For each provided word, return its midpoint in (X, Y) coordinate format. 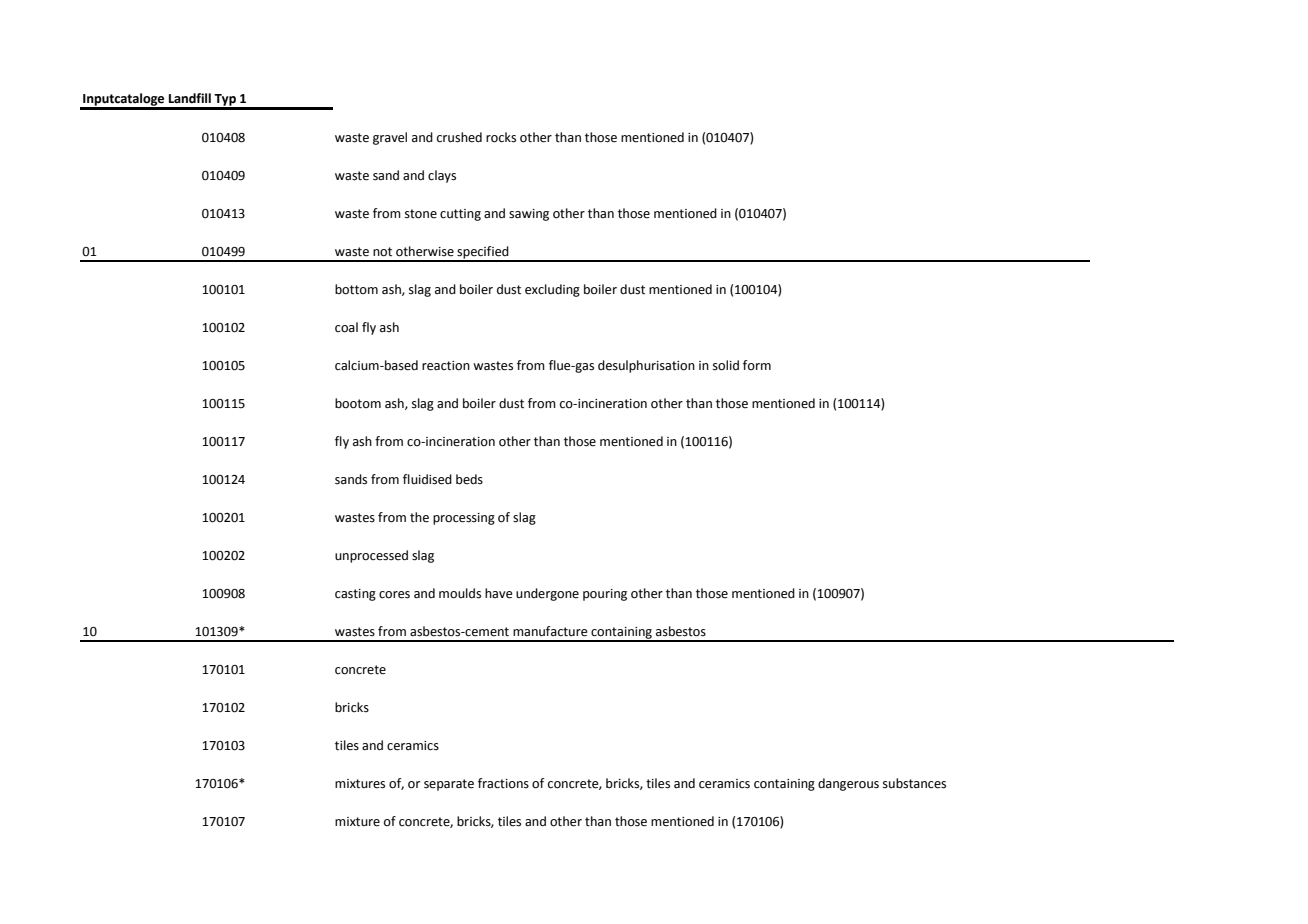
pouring (605, 595)
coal (346, 327)
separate (449, 785)
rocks (501, 137)
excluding (552, 290)
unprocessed (371, 556)
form (757, 365)
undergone (547, 594)
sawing (529, 215)
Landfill (190, 98)
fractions (503, 783)
